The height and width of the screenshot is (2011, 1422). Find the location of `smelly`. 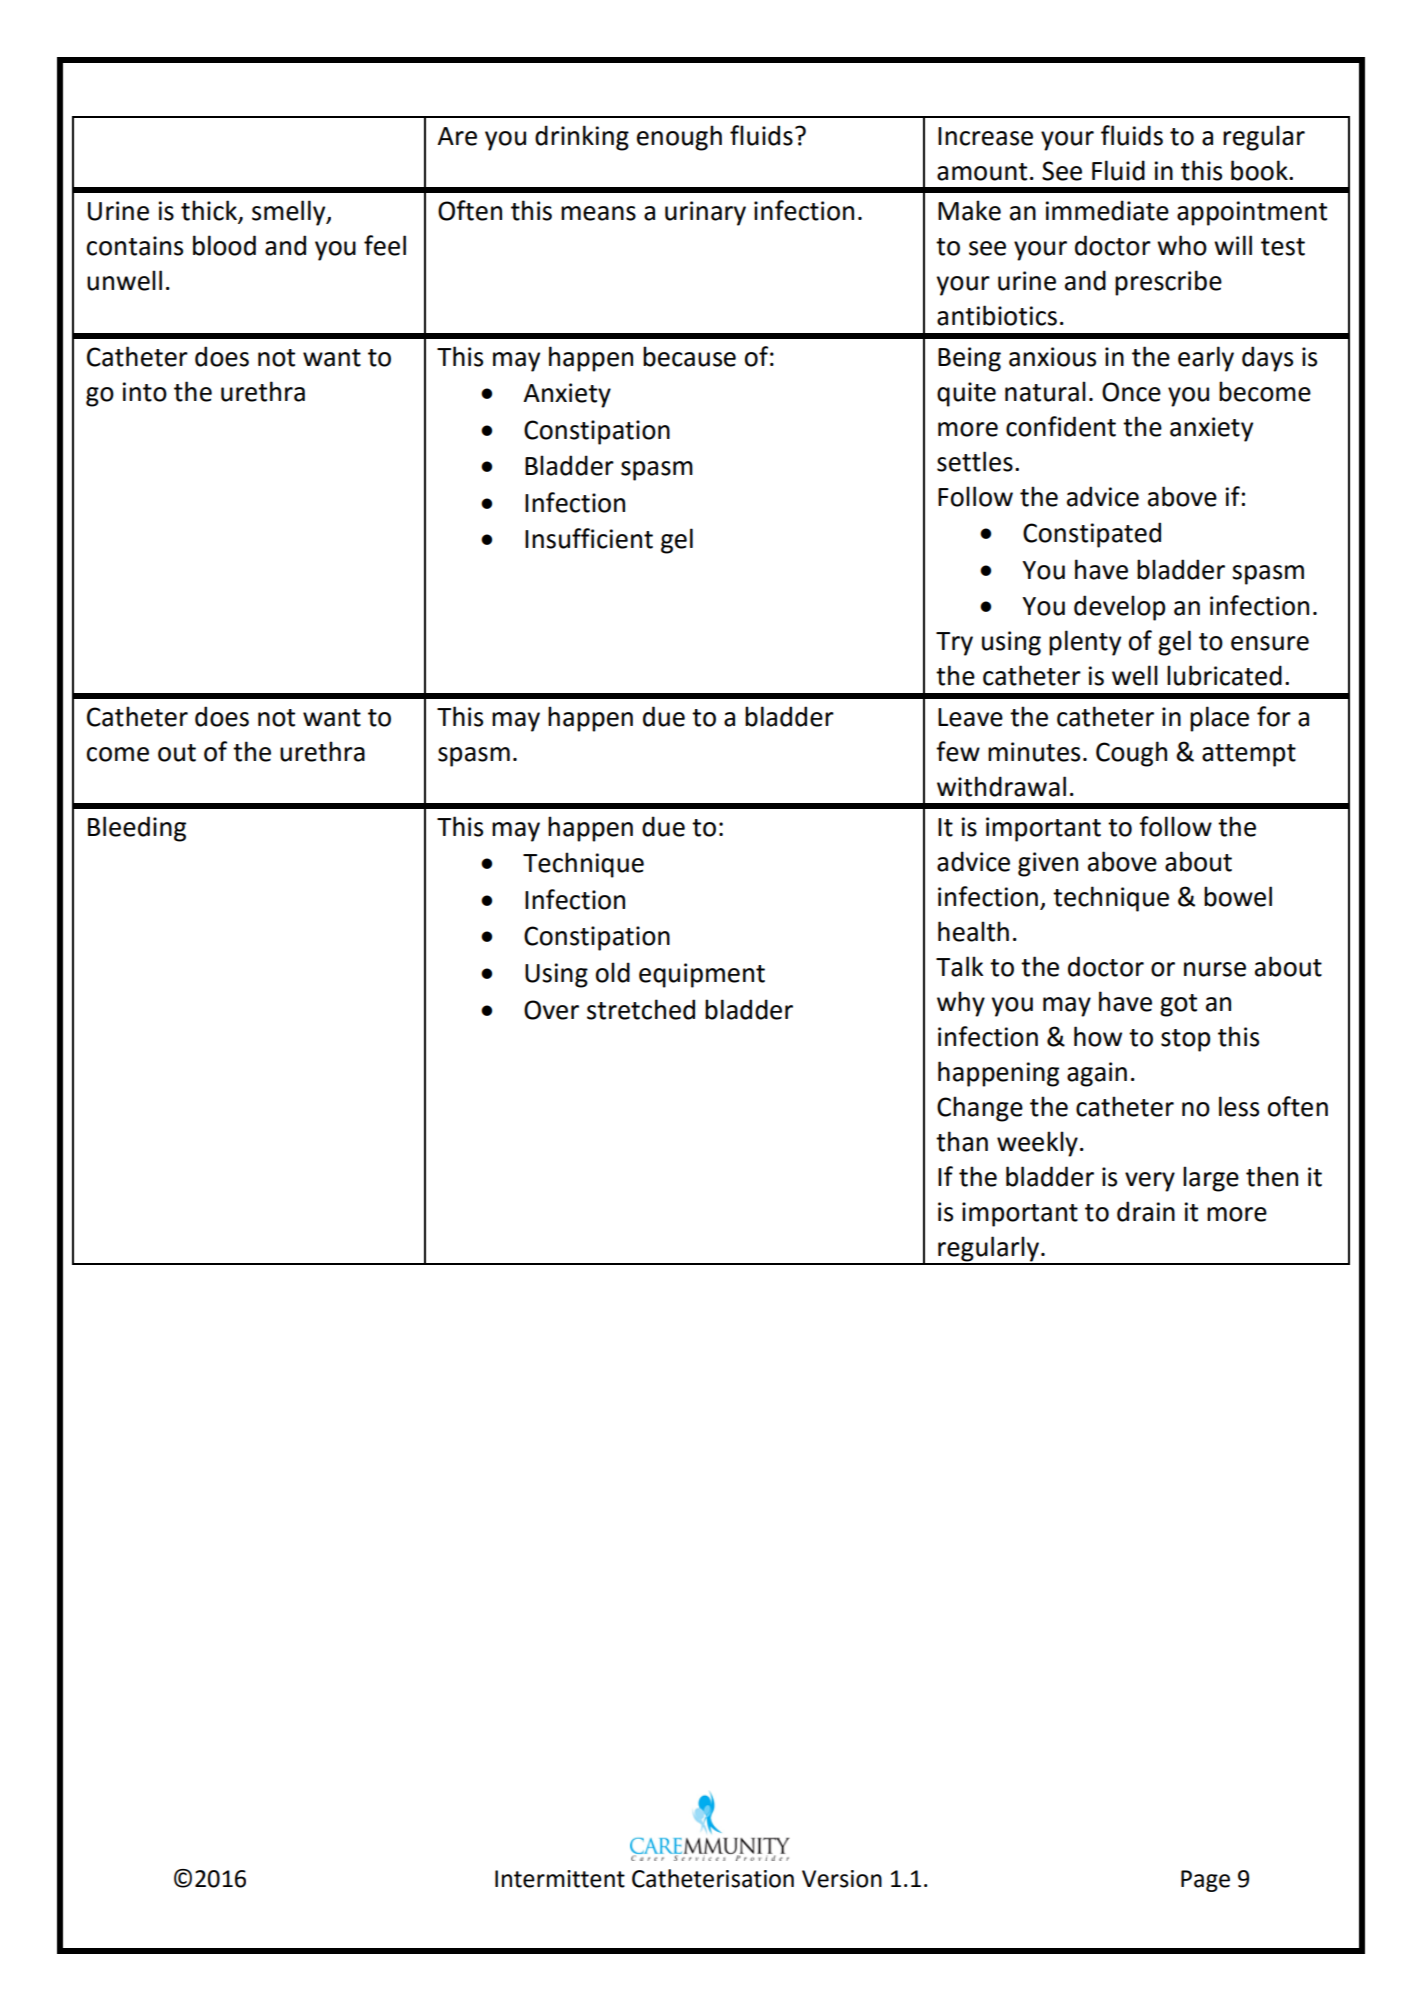

smelly is located at coordinates (290, 213).
